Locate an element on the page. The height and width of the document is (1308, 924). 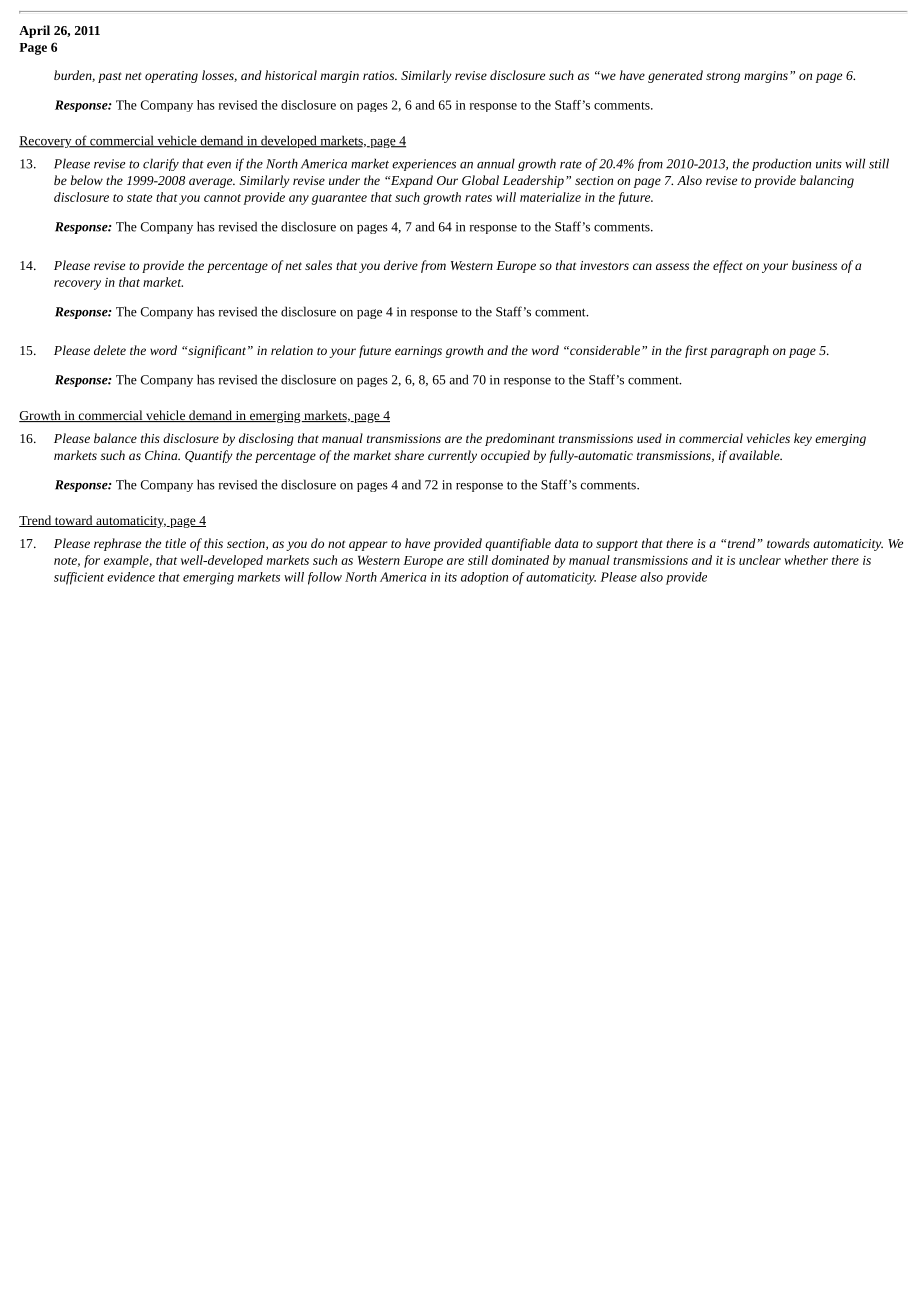
strong is located at coordinates (723, 77).
